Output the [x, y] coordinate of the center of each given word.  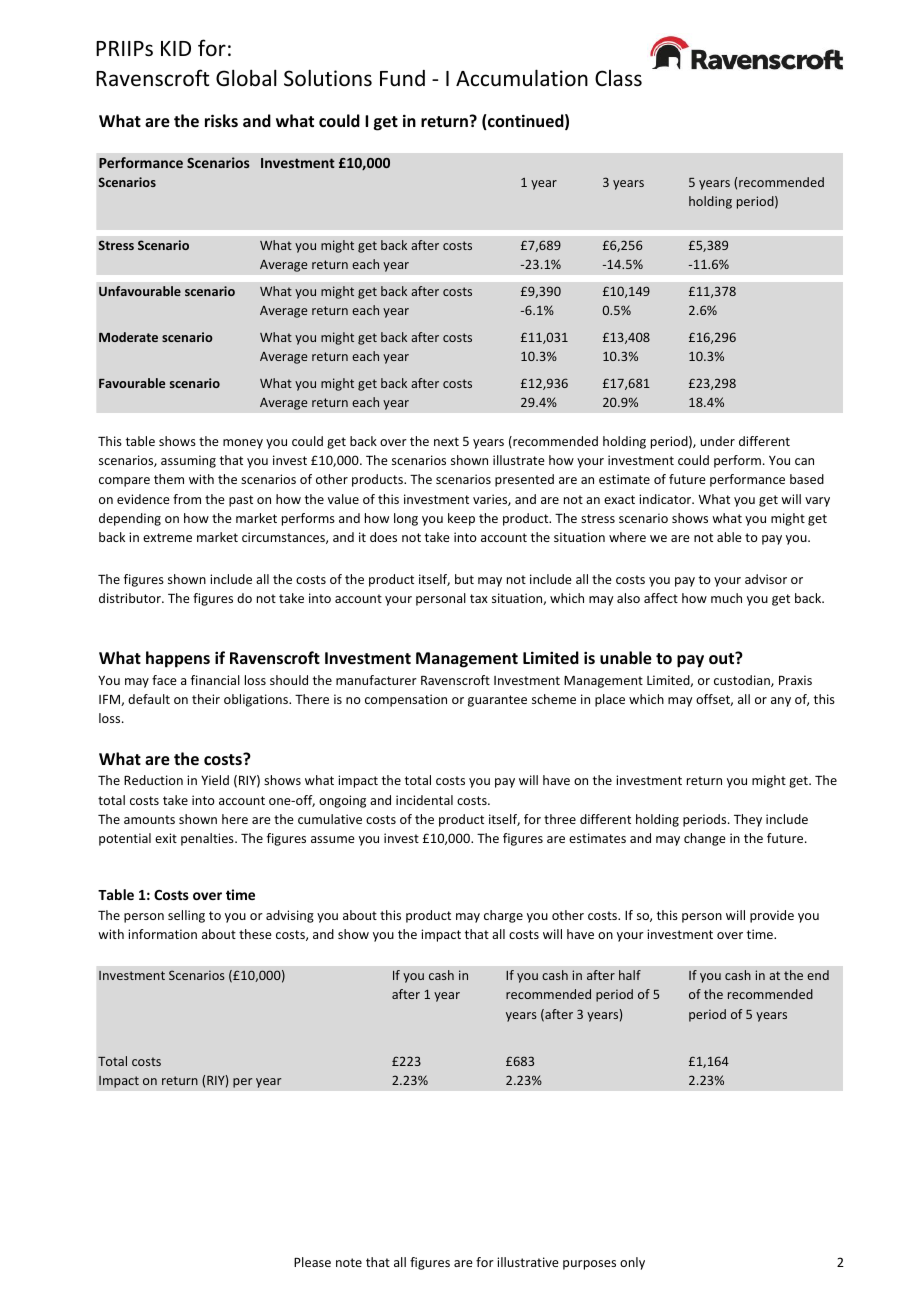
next [446, 441]
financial [215, 680]
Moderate [128, 337]
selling [186, 916]
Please [312, 1262]
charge [503, 916]
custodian [743, 681]
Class [618, 78]
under [717, 441]
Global [246, 78]
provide [772, 916]
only [632, 1263]
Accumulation [522, 78]
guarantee [497, 701]
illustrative [528, 1262]
